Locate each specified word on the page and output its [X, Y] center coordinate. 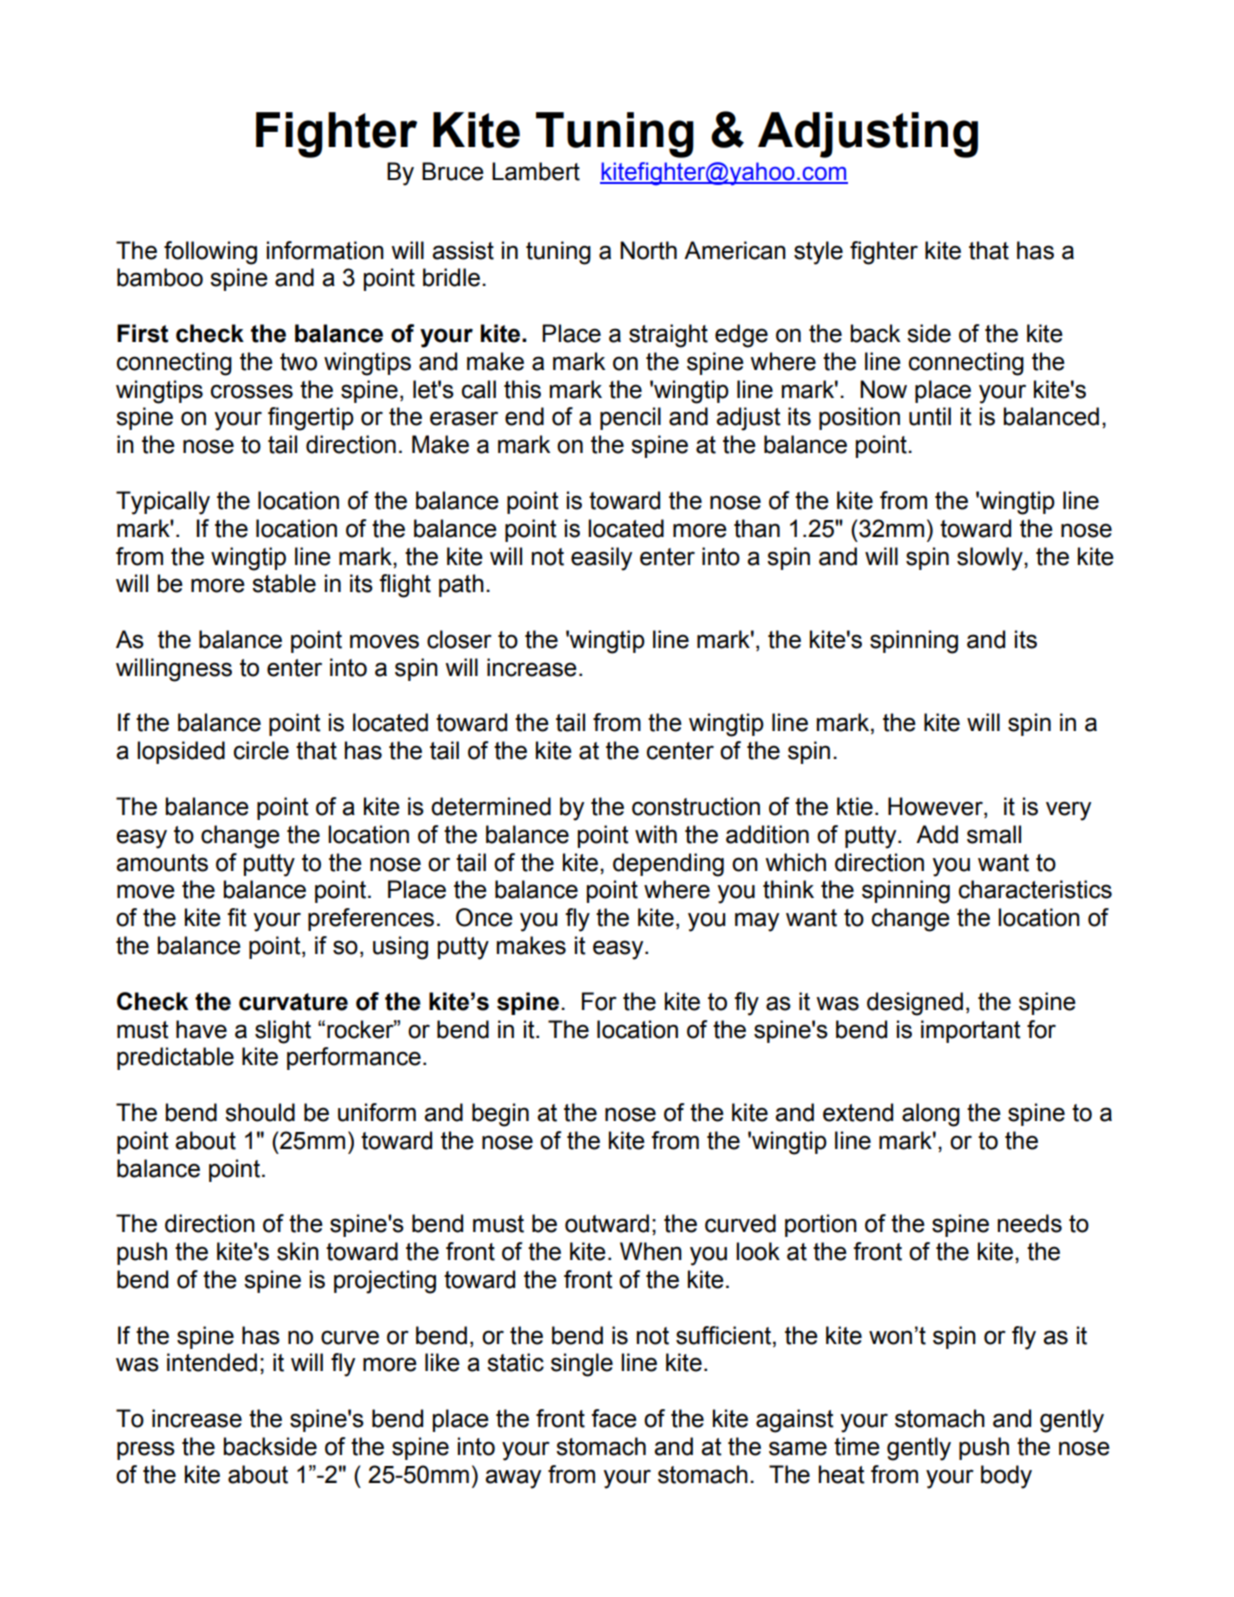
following [210, 253]
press [146, 1450]
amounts [162, 863]
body [1006, 1477]
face [614, 1418]
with [656, 834]
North [648, 250]
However [936, 807]
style [818, 253]
